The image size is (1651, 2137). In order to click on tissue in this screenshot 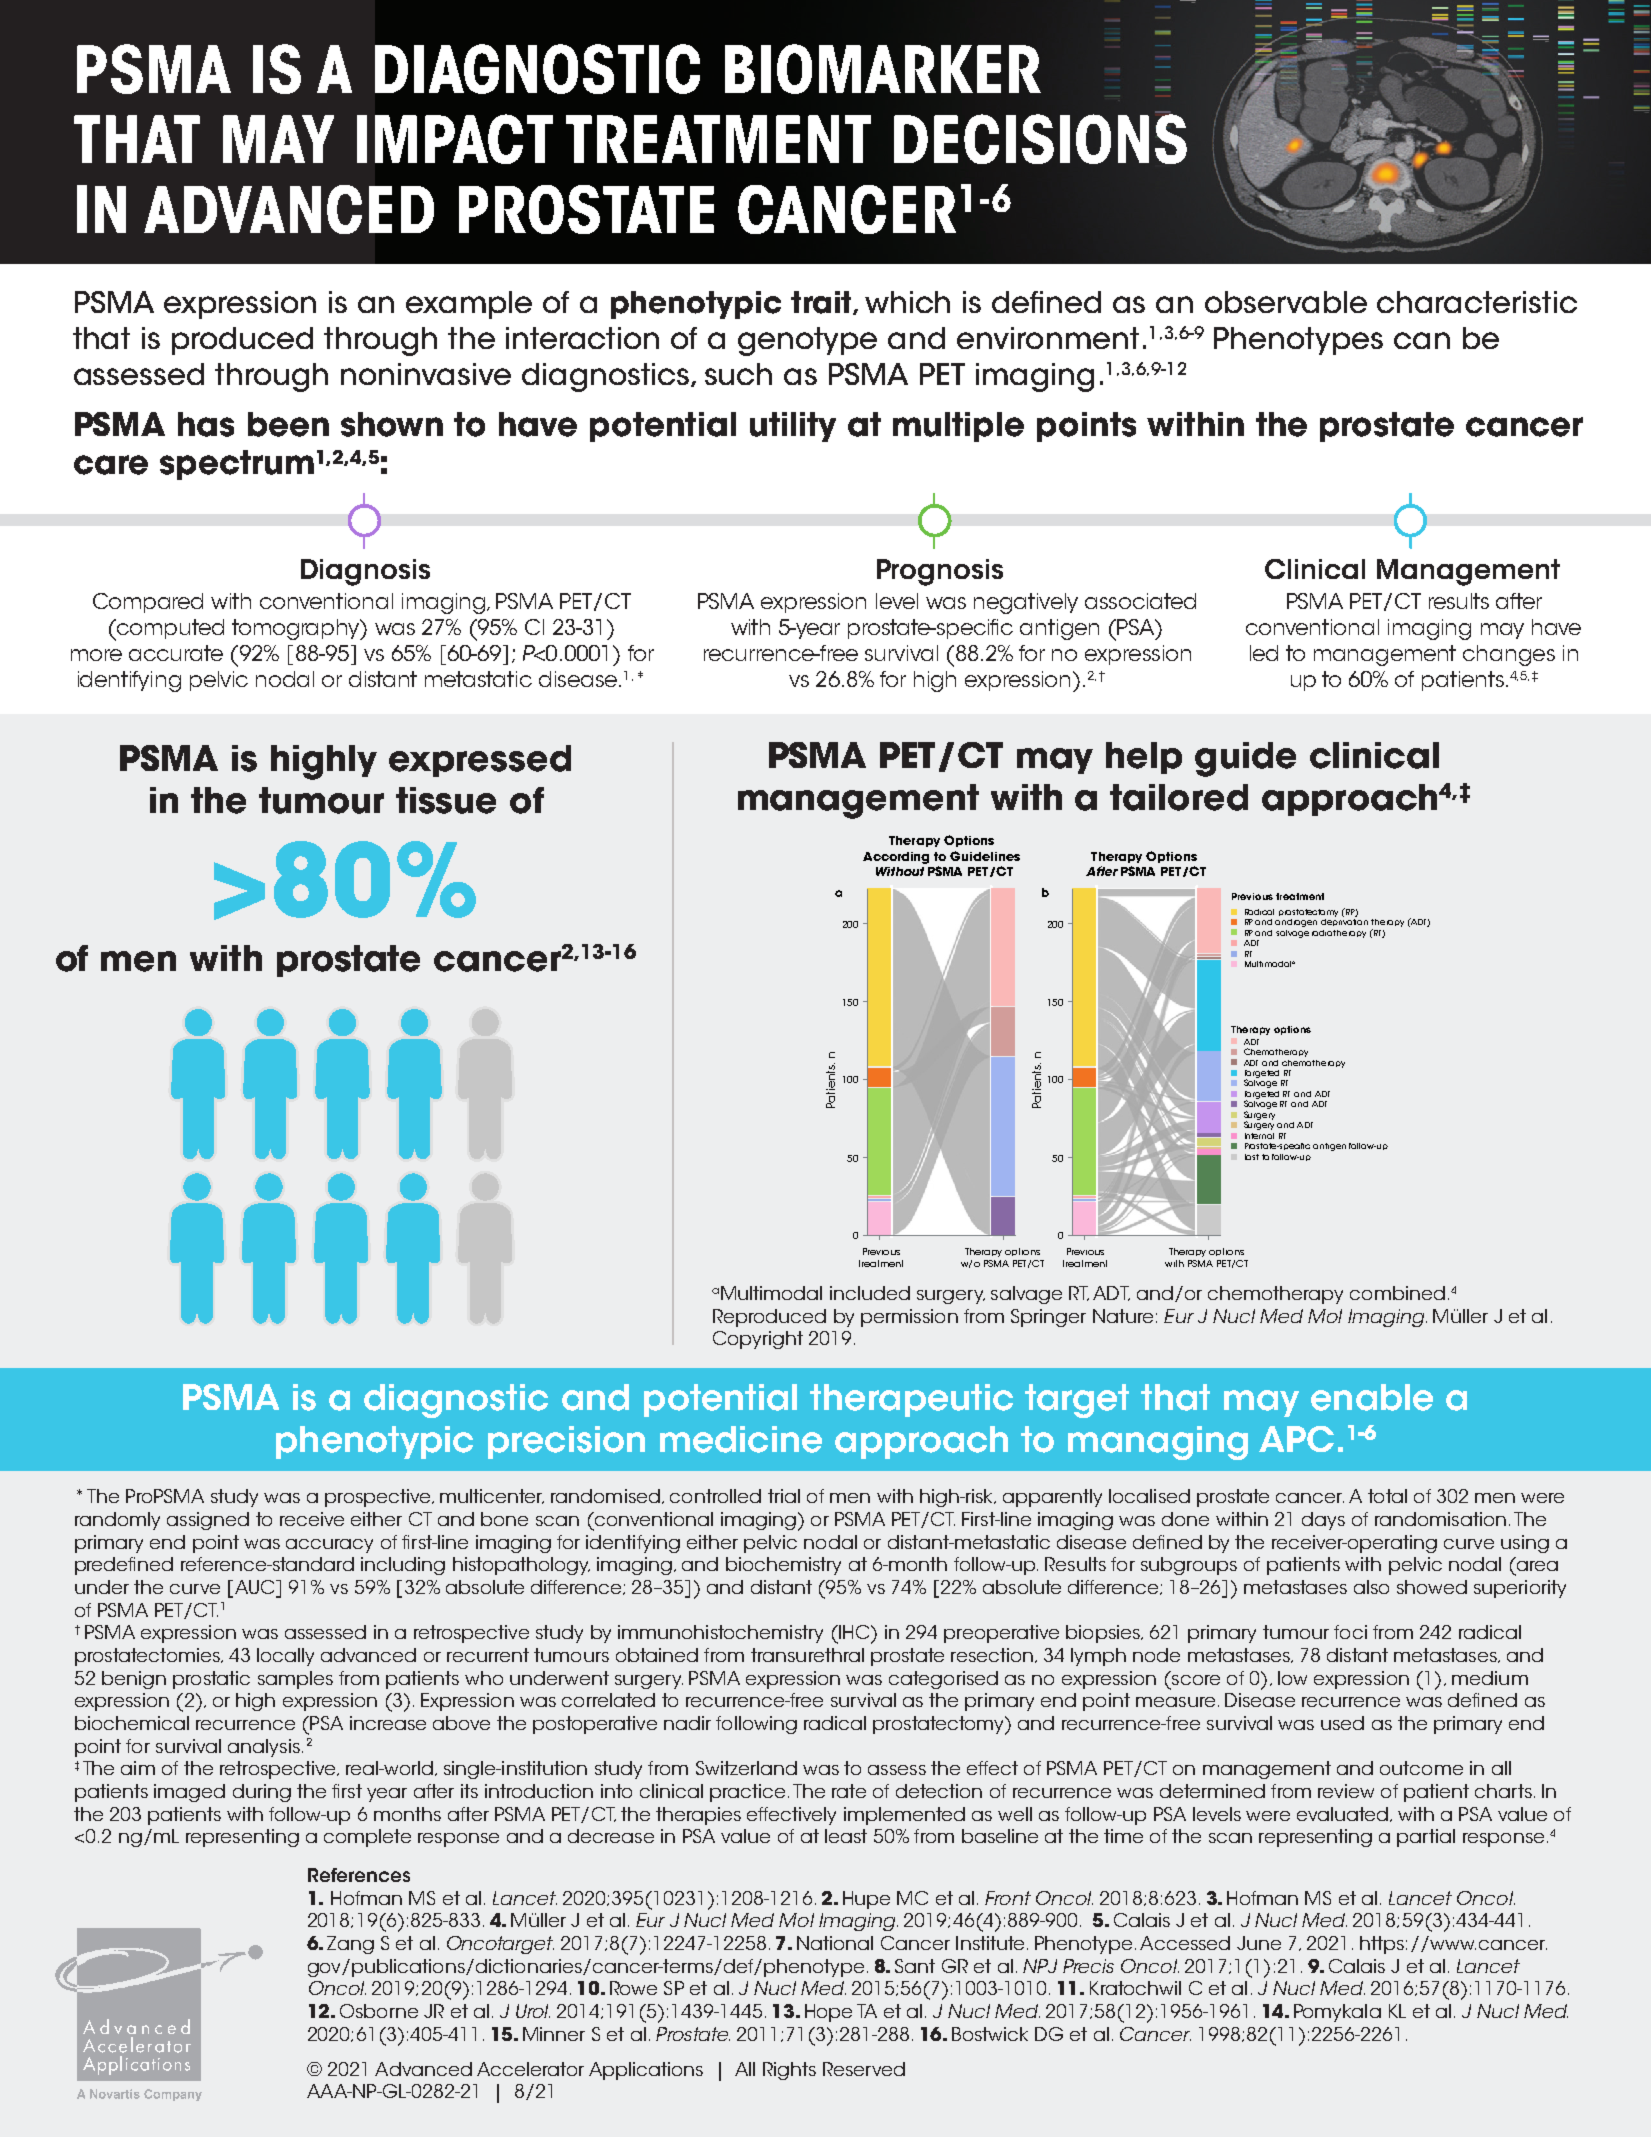, I will do `click(446, 800)`.
